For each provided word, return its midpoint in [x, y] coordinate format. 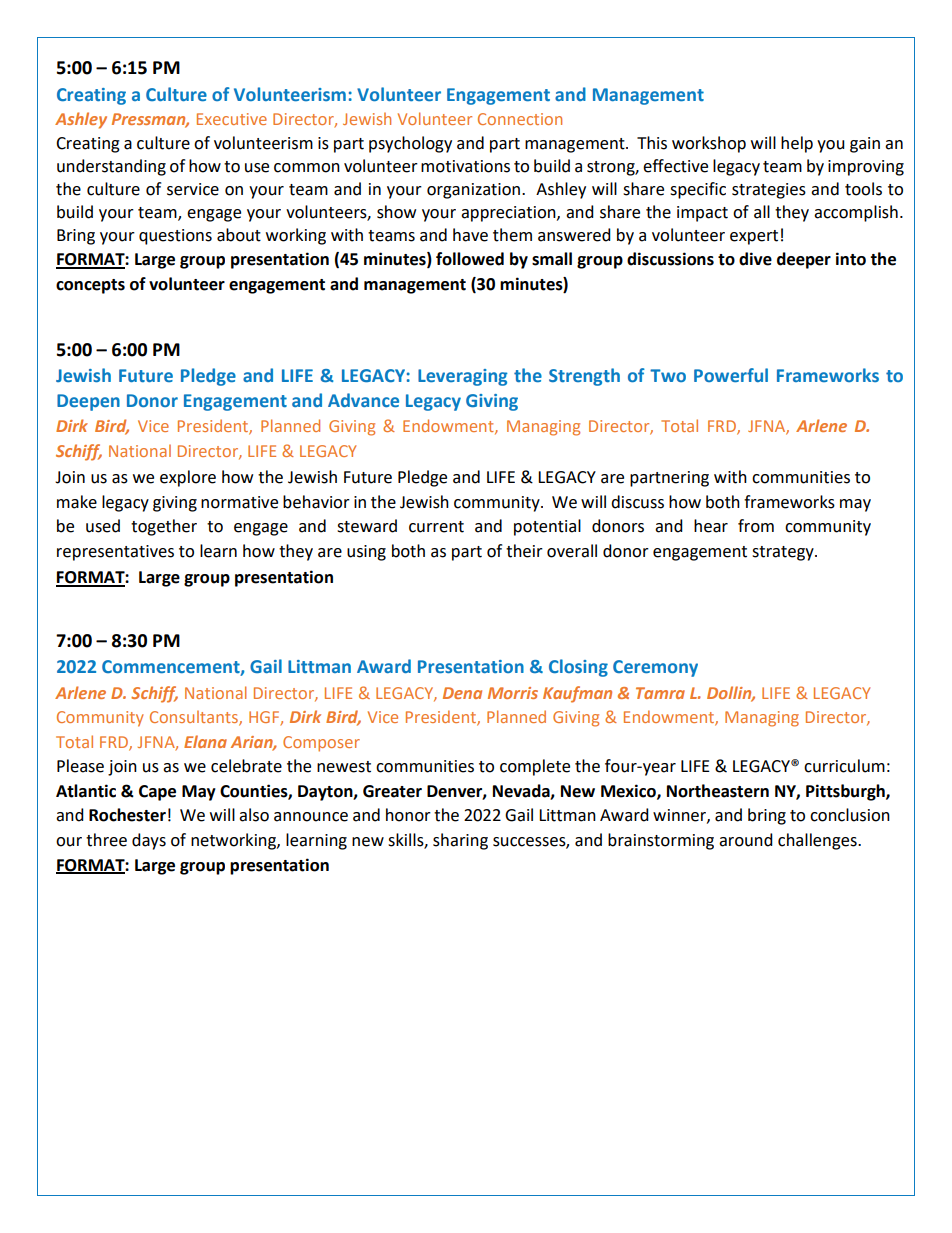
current [436, 527]
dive [755, 259]
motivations [465, 166]
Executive [232, 119]
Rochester [127, 815]
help [797, 144]
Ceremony [655, 668]
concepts [90, 286]
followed [470, 259]
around [746, 840]
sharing [460, 841]
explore [188, 478]
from [756, 526]
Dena [462, 693]
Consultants [195, 718]
